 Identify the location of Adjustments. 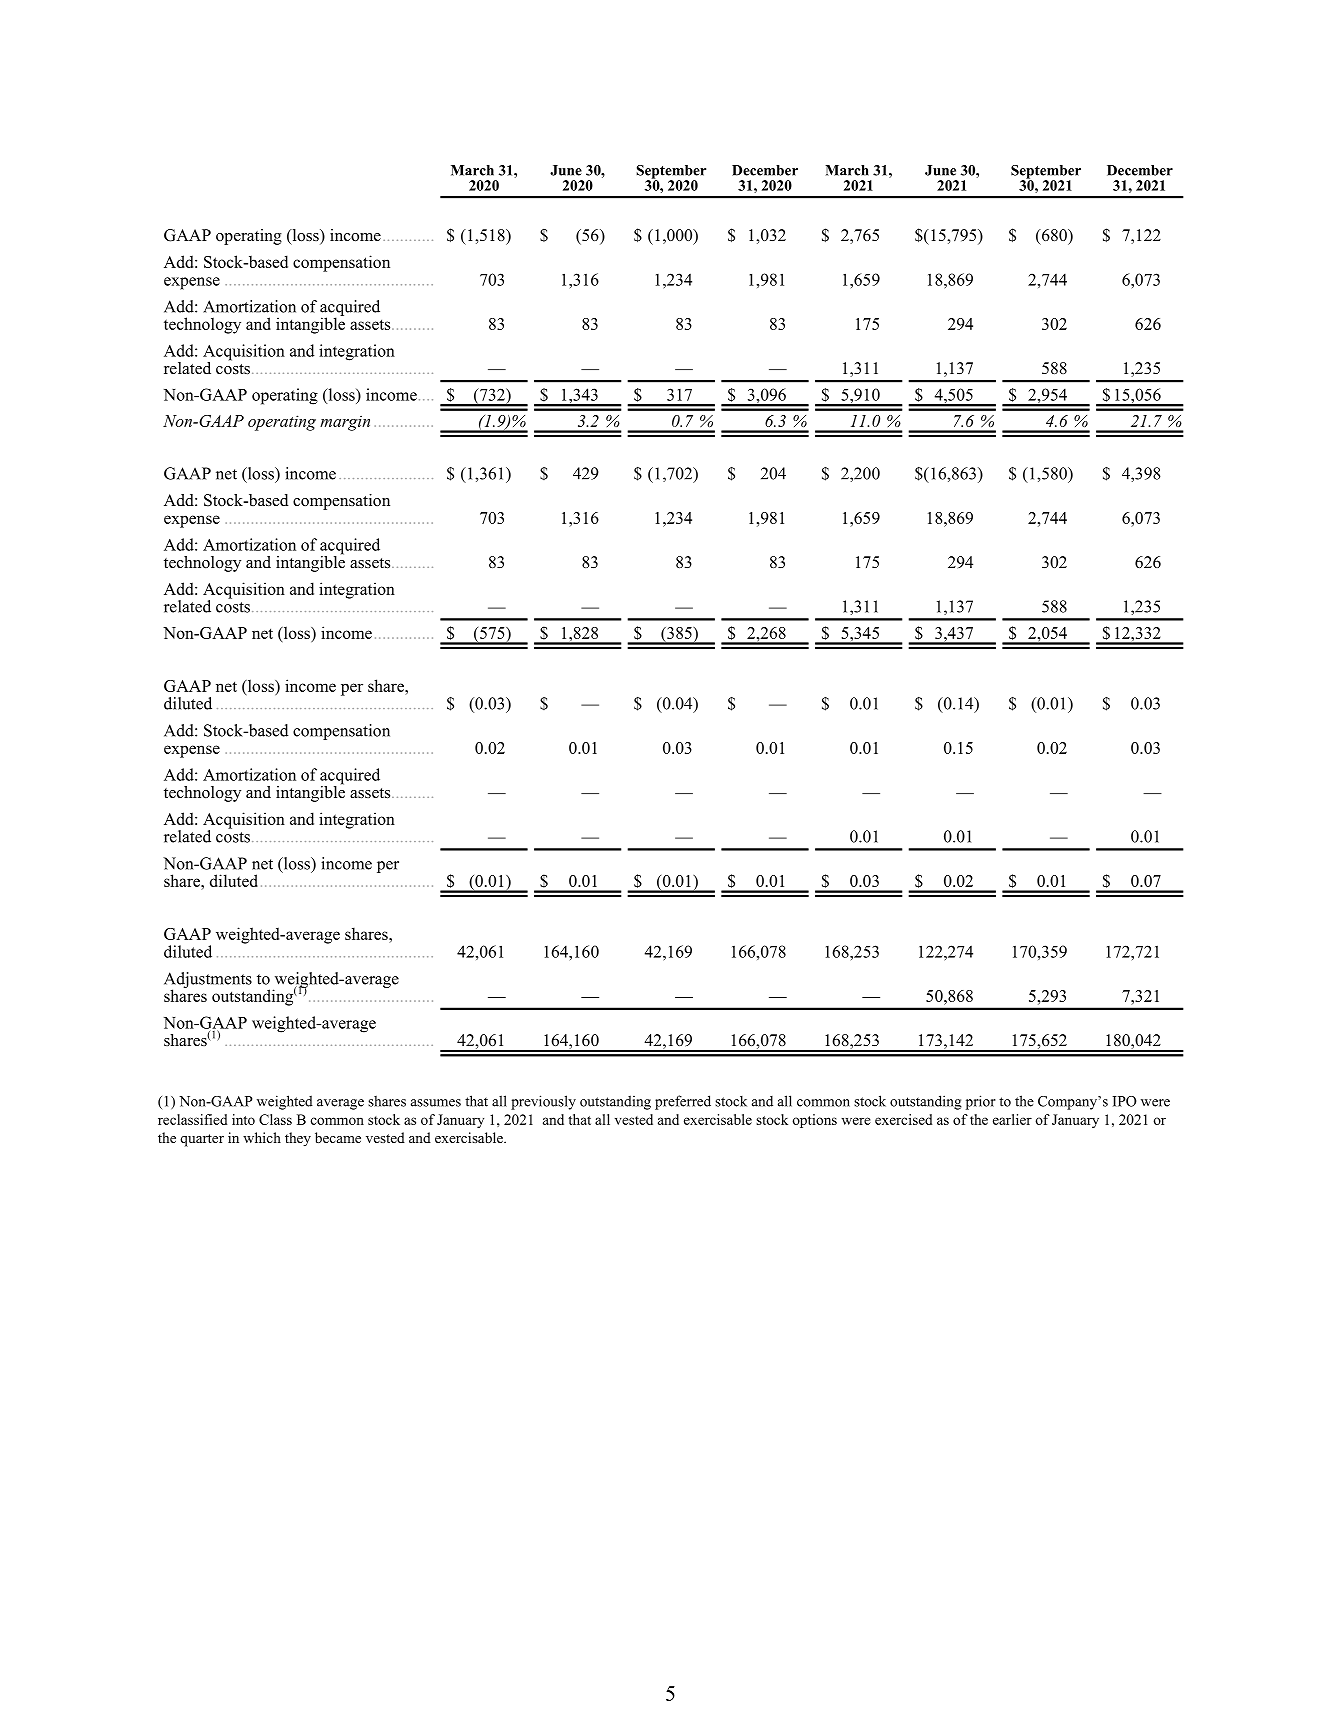
(208, 981).
